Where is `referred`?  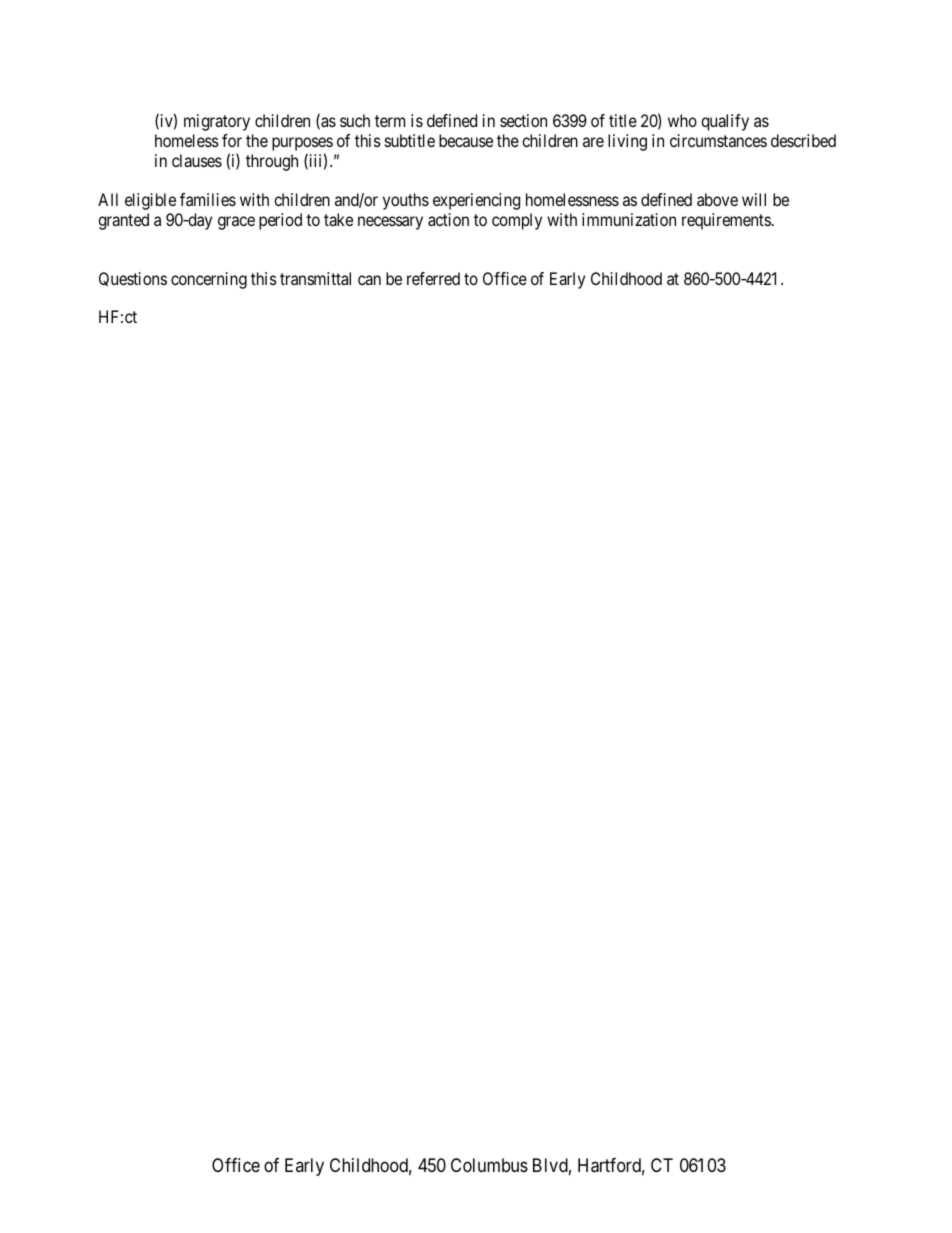 referred is located at coordinates (433, 278).
